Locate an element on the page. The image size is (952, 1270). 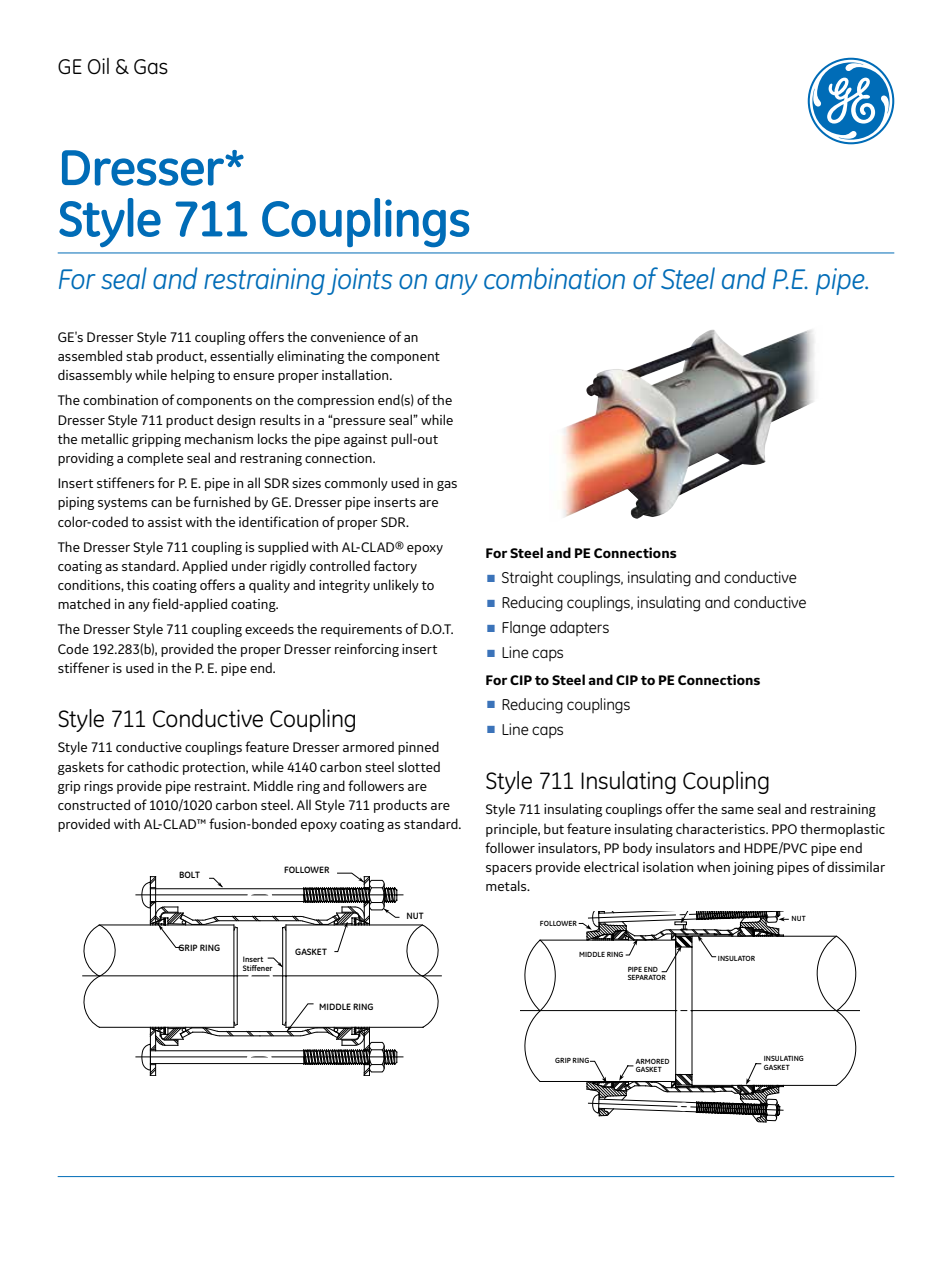
against is located at coordinates (365, 440).
